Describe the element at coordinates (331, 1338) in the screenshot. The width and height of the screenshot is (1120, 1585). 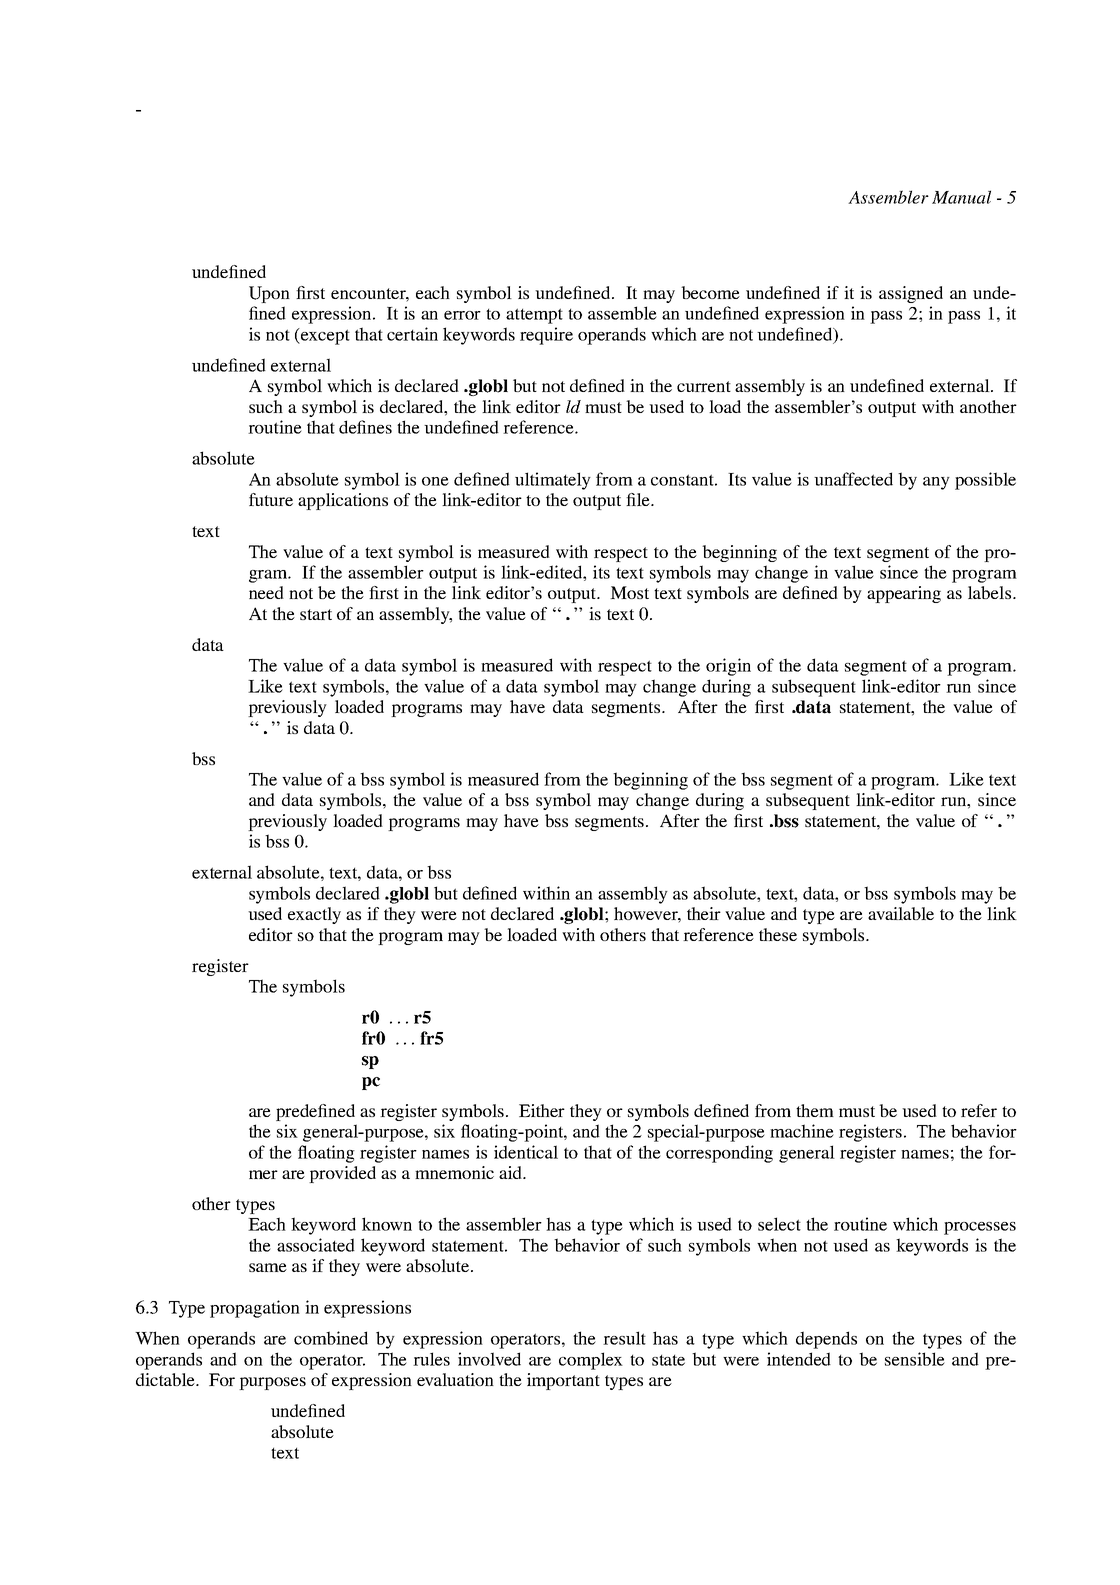
I see `combined` at that location.
